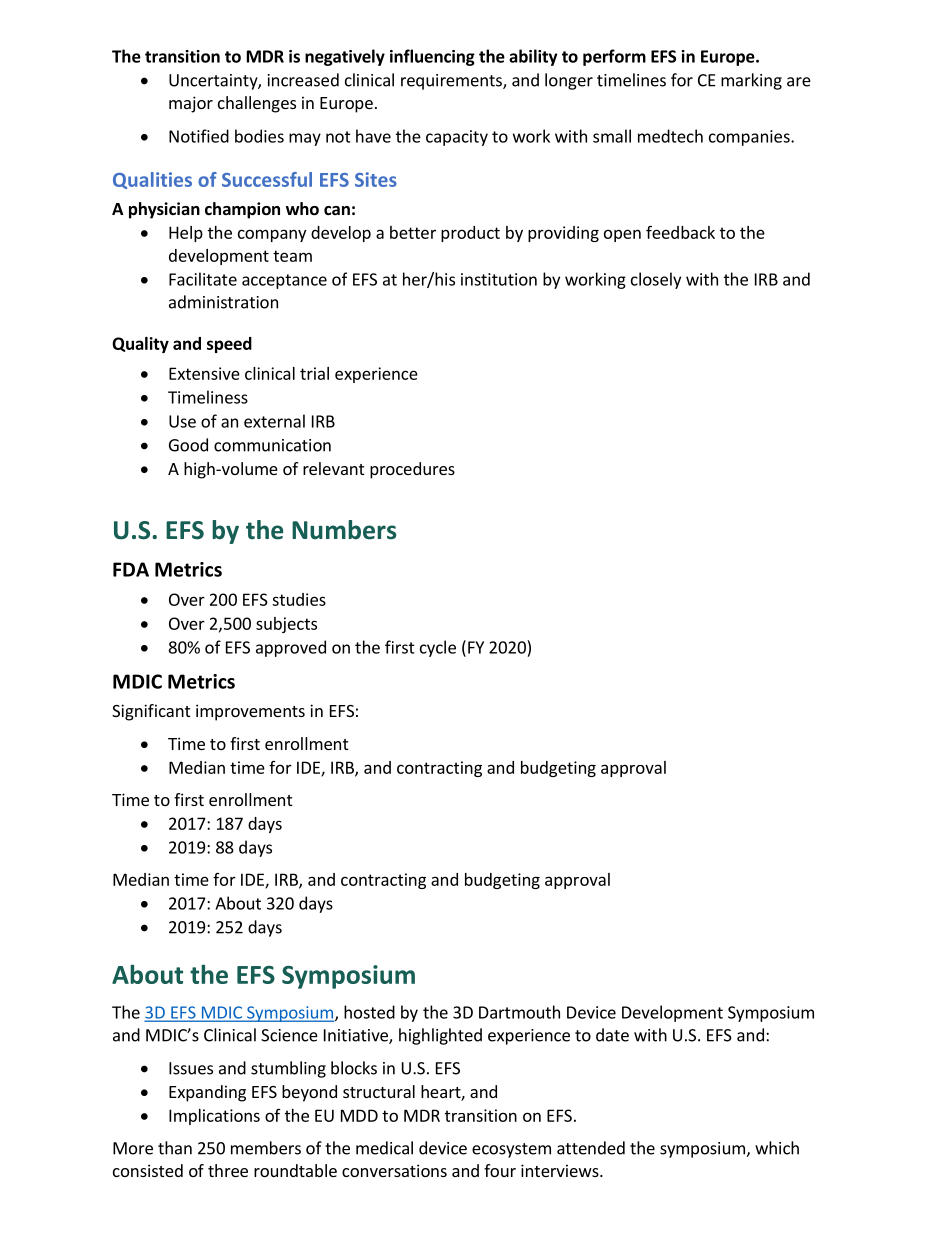 Image resolution: width=952 pixels, height=1233 pixels. I want to click on closely, so click(656, 280).
